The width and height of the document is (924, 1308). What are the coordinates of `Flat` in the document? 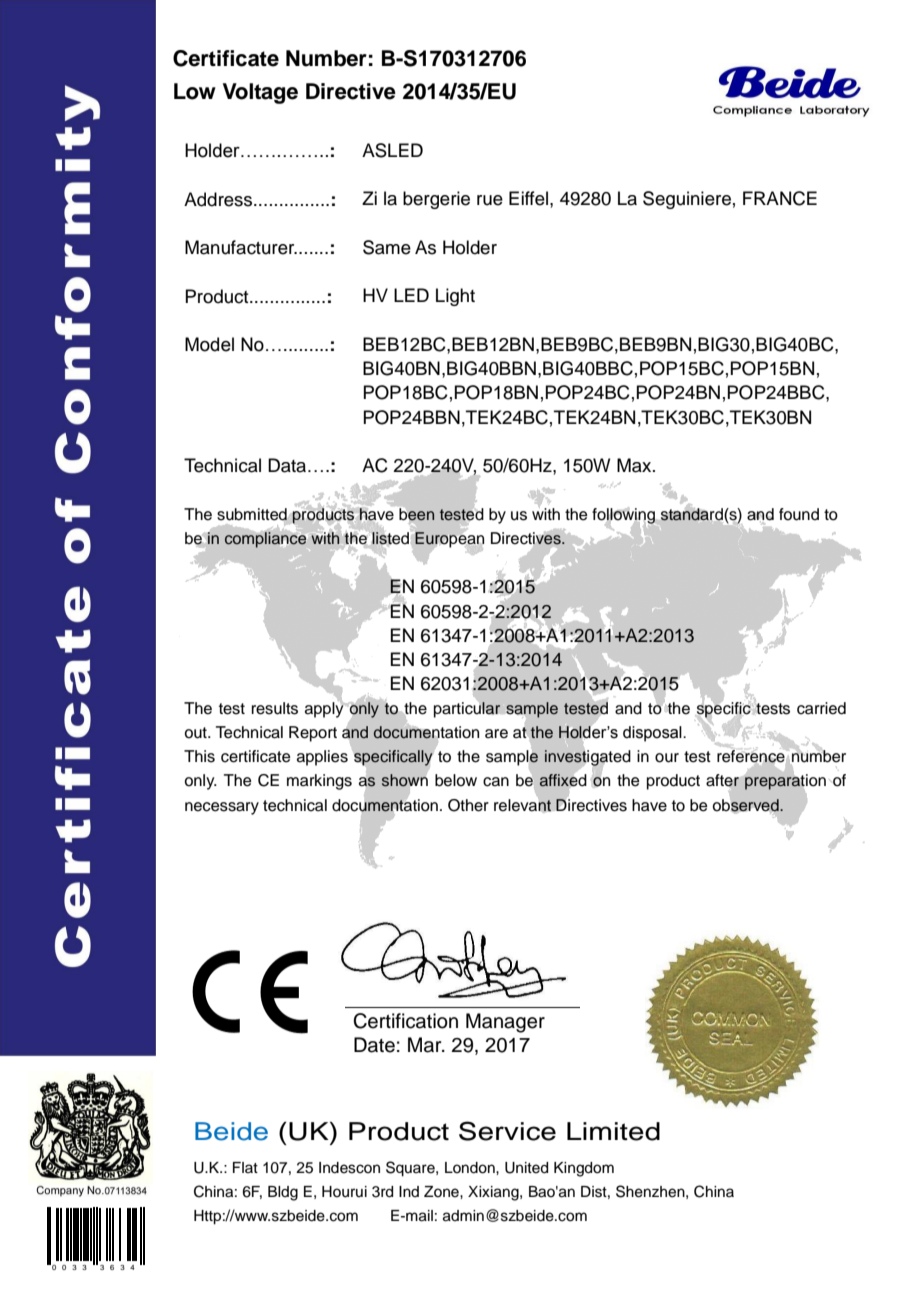 It's located at (245, 1167).
